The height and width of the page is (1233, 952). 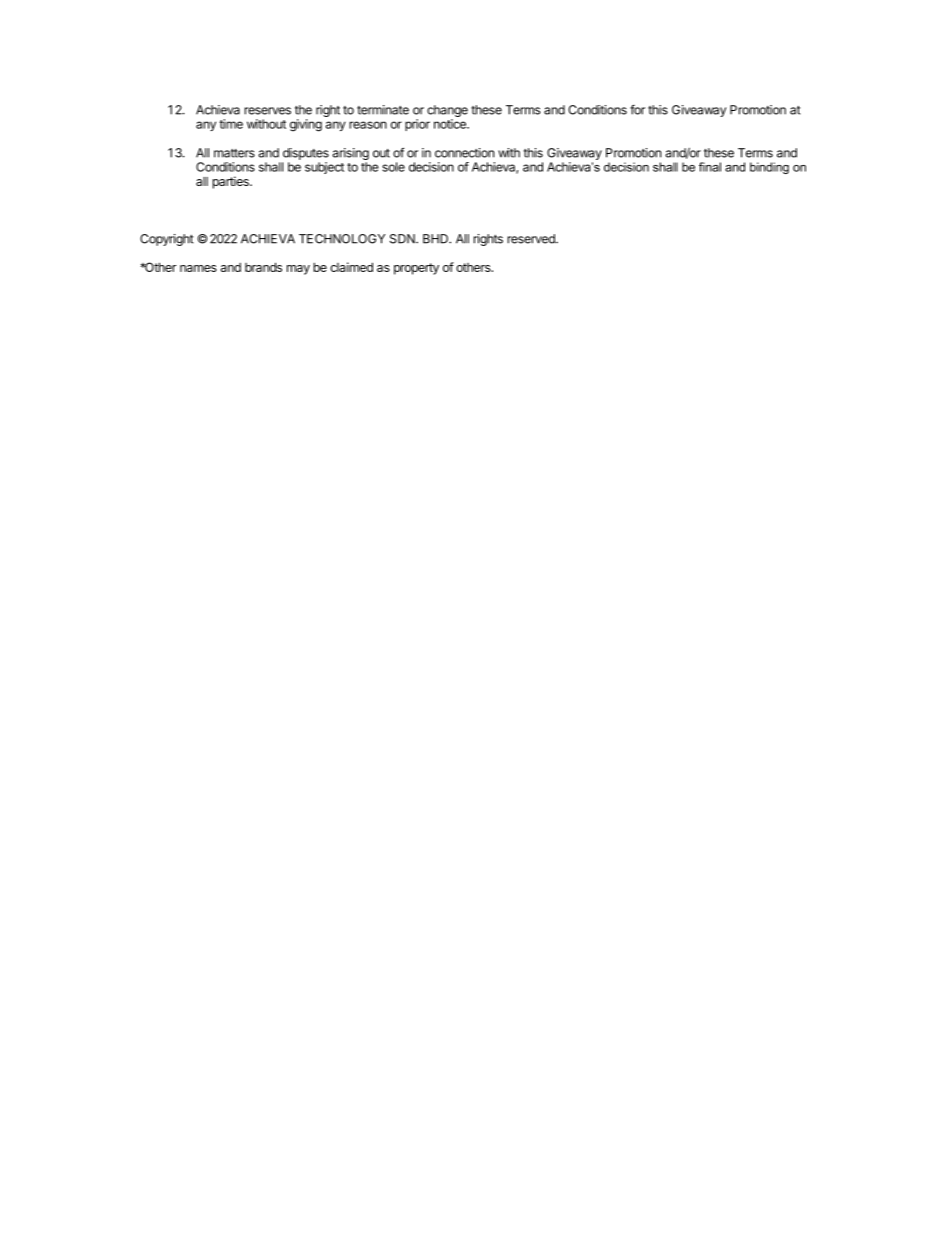 What do you see at coordinates (436, 239) in the page?
I see `BHD` at bounding box center [436, 239].
